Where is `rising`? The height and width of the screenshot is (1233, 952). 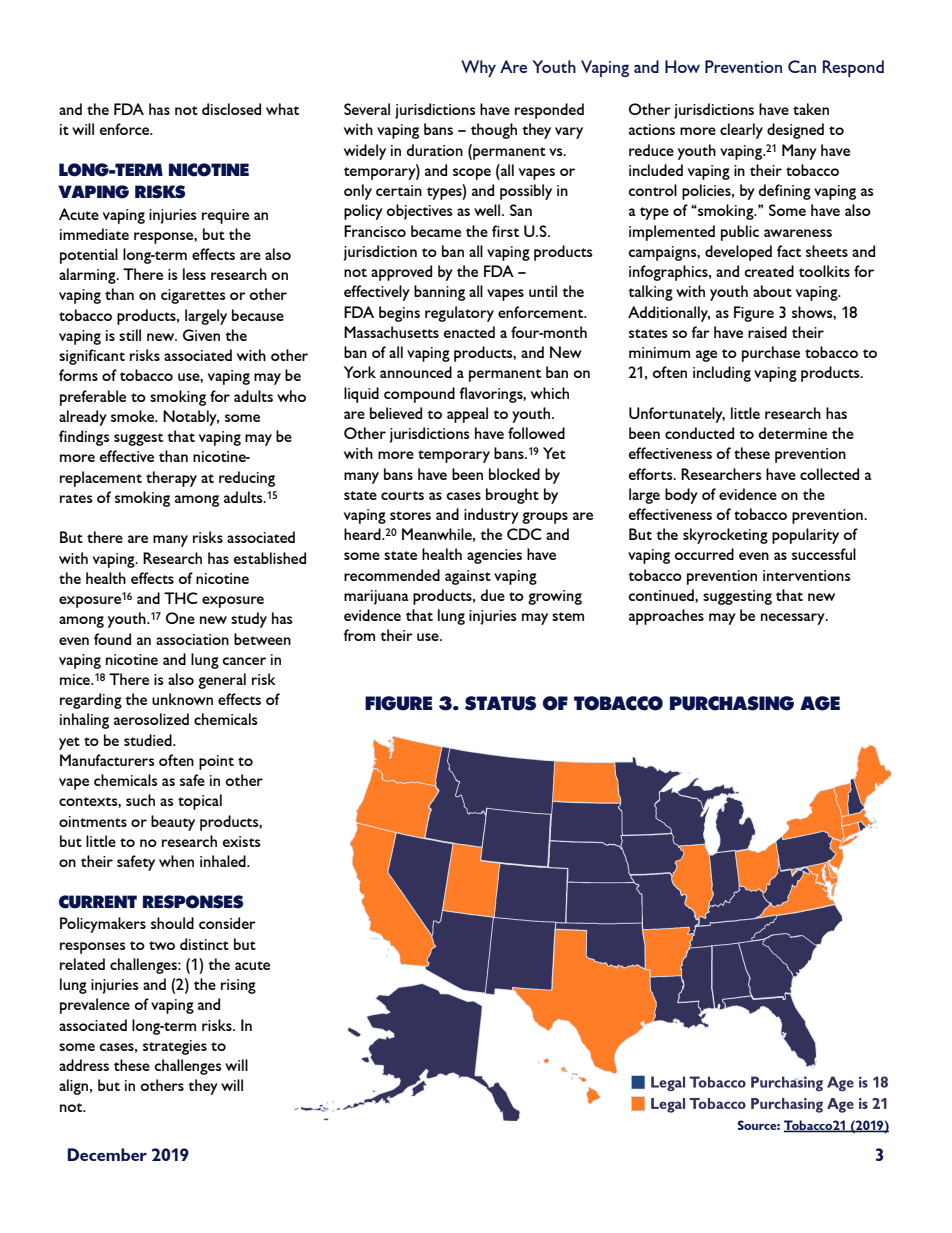 rising is located at coordinates (238, 986).
